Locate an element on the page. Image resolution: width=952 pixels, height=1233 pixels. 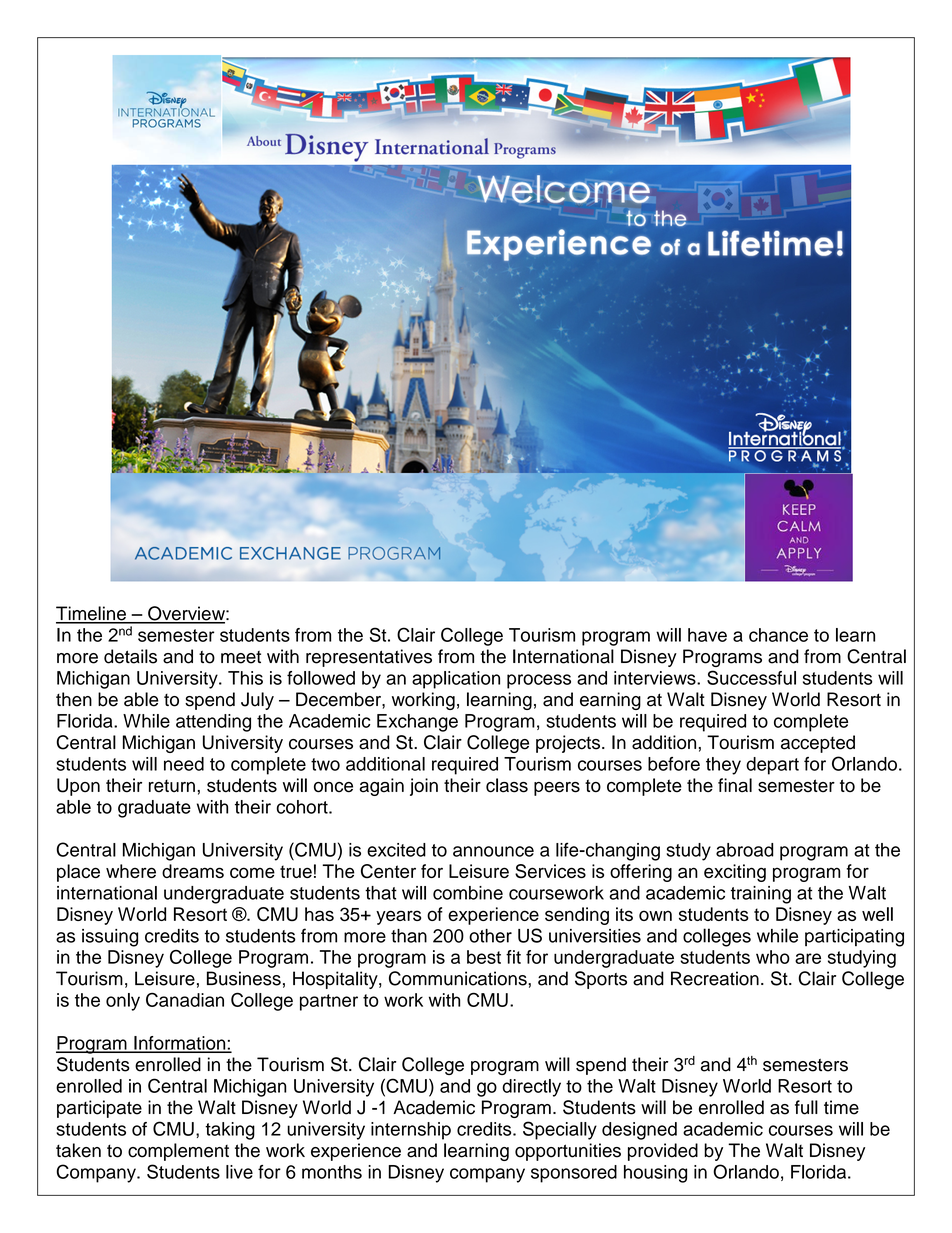
opportunities is located at coordinates (568, 1152).
